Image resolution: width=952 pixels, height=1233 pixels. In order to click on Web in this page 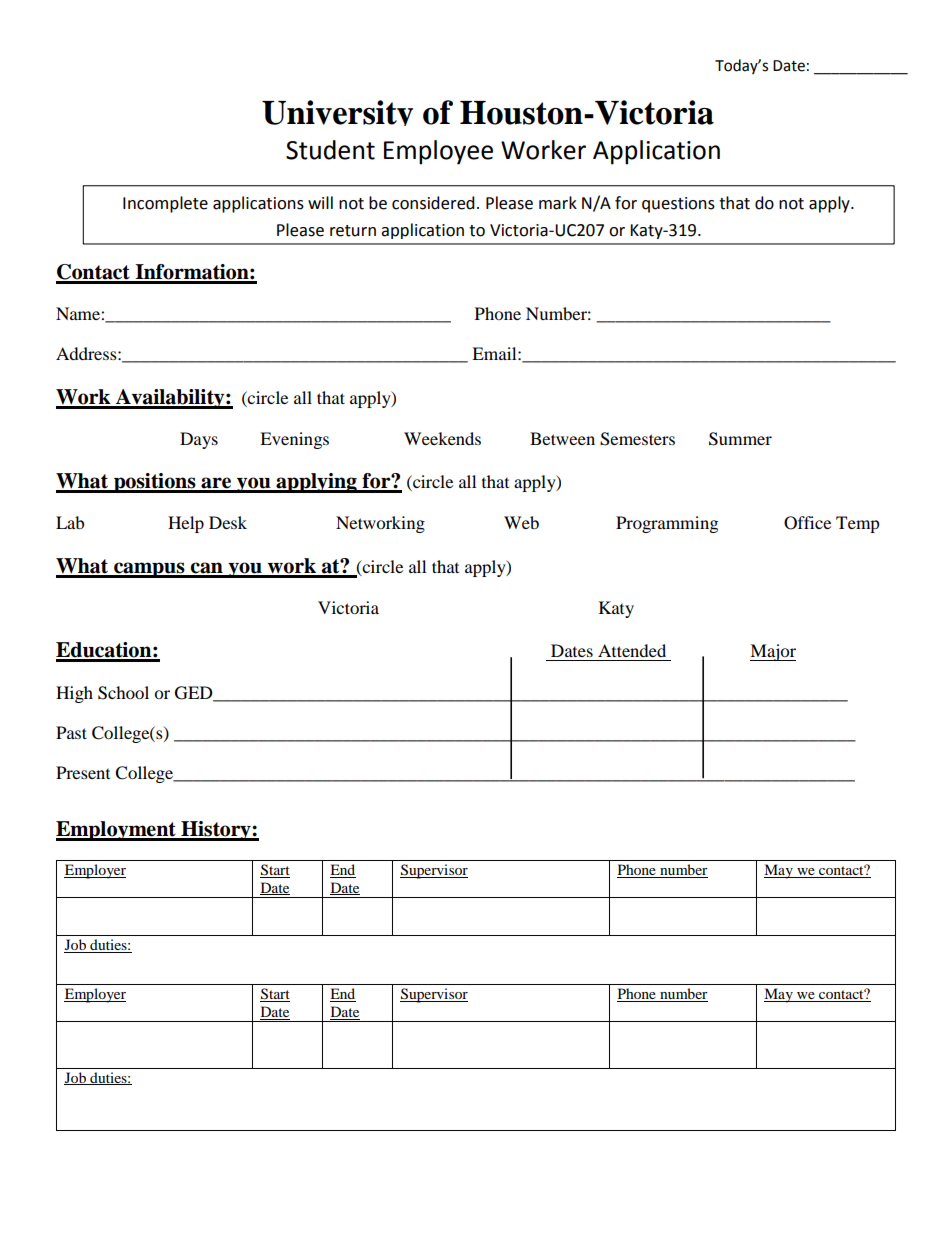, I will do `click(521, 522)`.
